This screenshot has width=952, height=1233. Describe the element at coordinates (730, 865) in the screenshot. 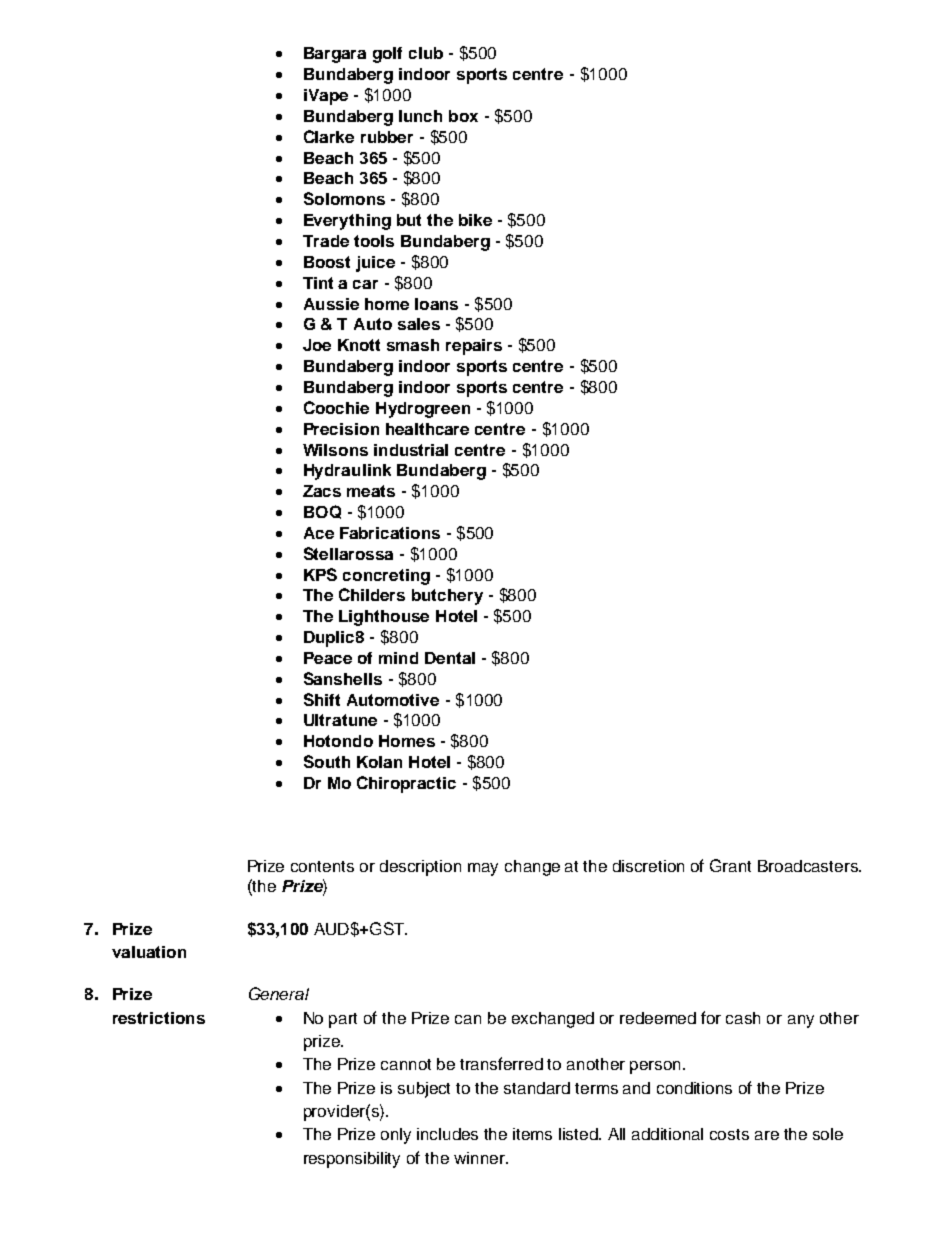

I see `Grant` at that location.
